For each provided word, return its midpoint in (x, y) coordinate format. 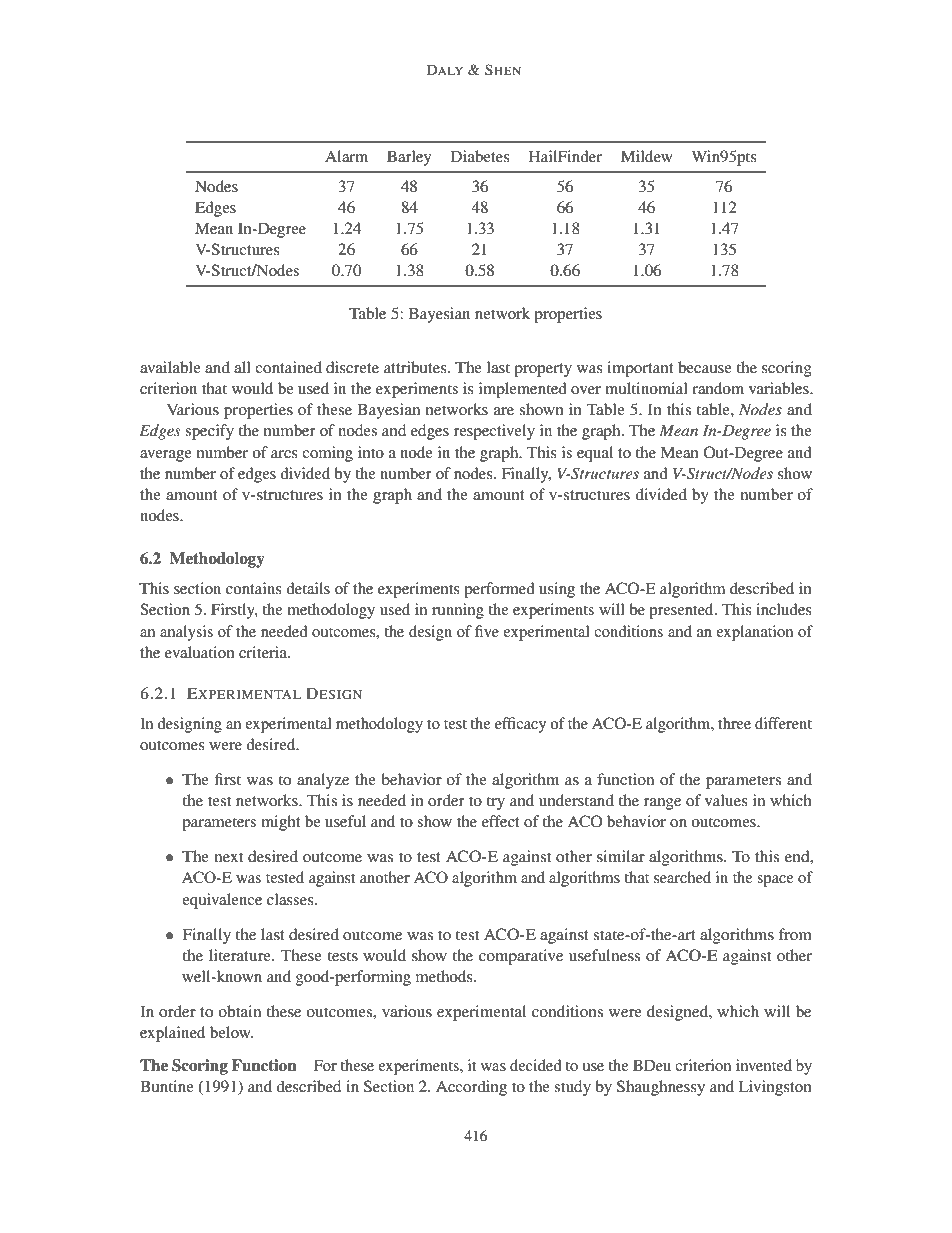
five (487, 631)
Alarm (346, 156)
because (705, 367)
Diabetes (480, 156)
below (231, 1032)
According (471, 1088)
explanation (754, 633)
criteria (264, 652)
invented (764, 1065)
